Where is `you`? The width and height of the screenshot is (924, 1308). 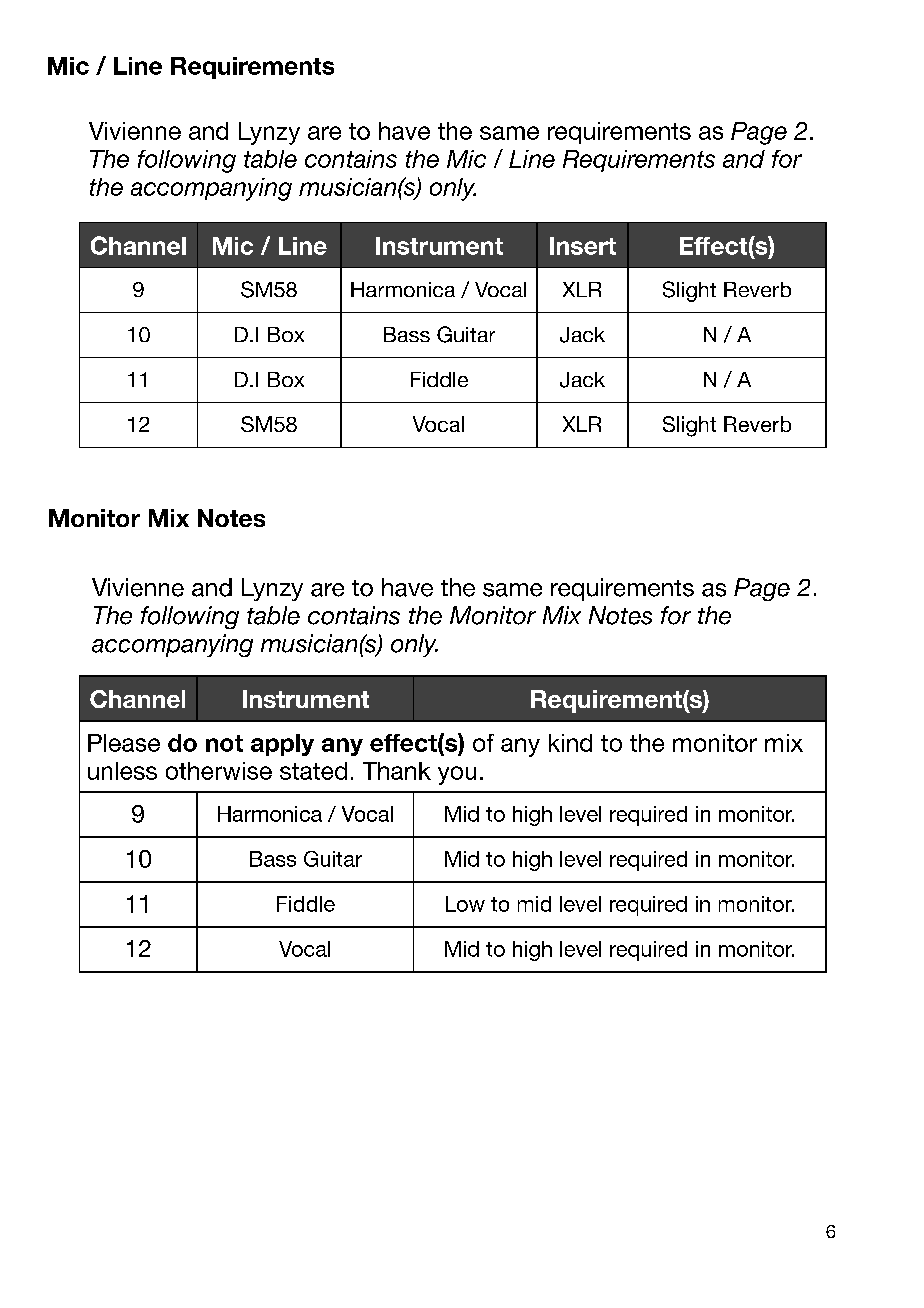
you is located at coordinates (457, 775).
